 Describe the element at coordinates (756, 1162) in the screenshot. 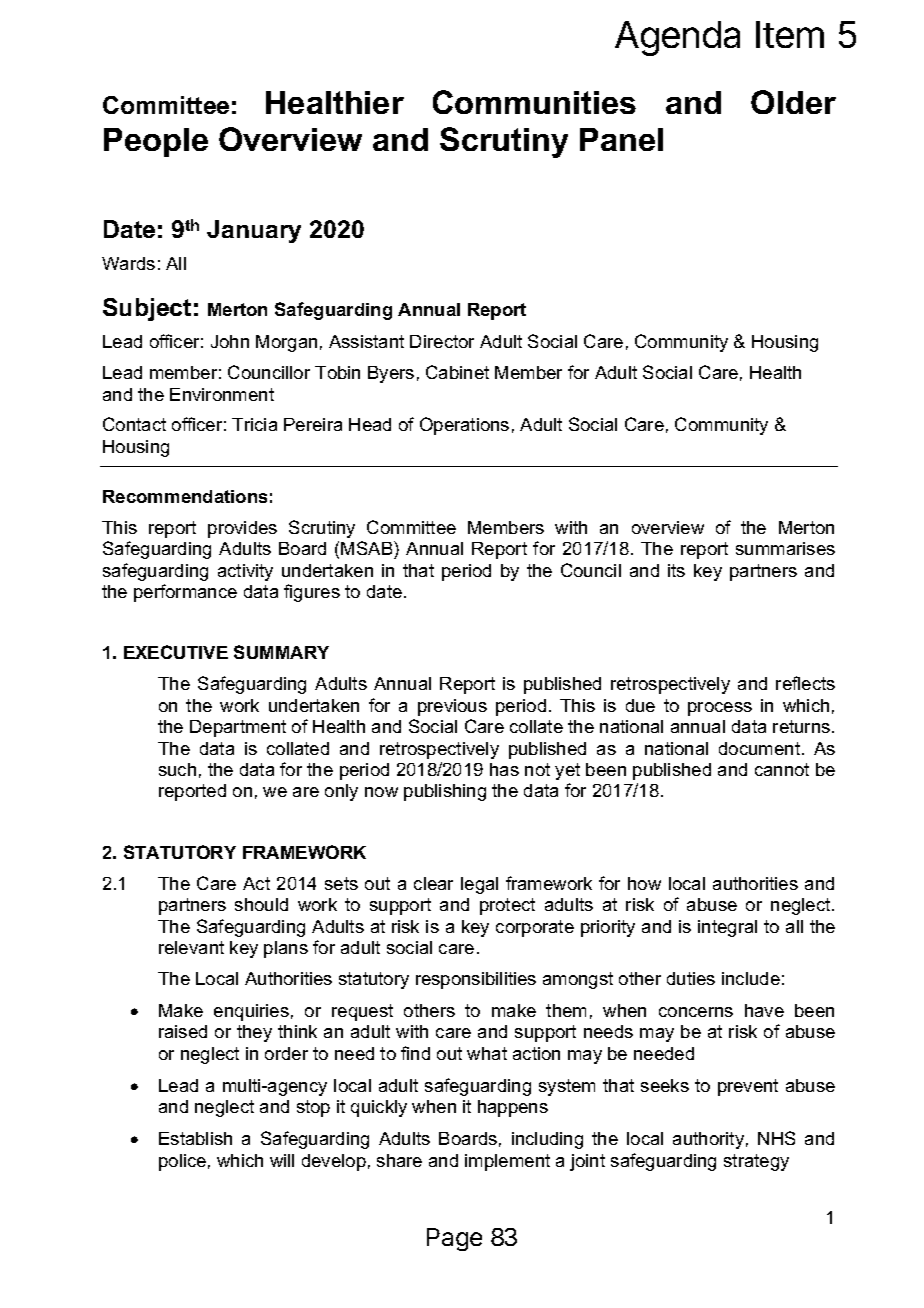

I see `strategy` at that location.
